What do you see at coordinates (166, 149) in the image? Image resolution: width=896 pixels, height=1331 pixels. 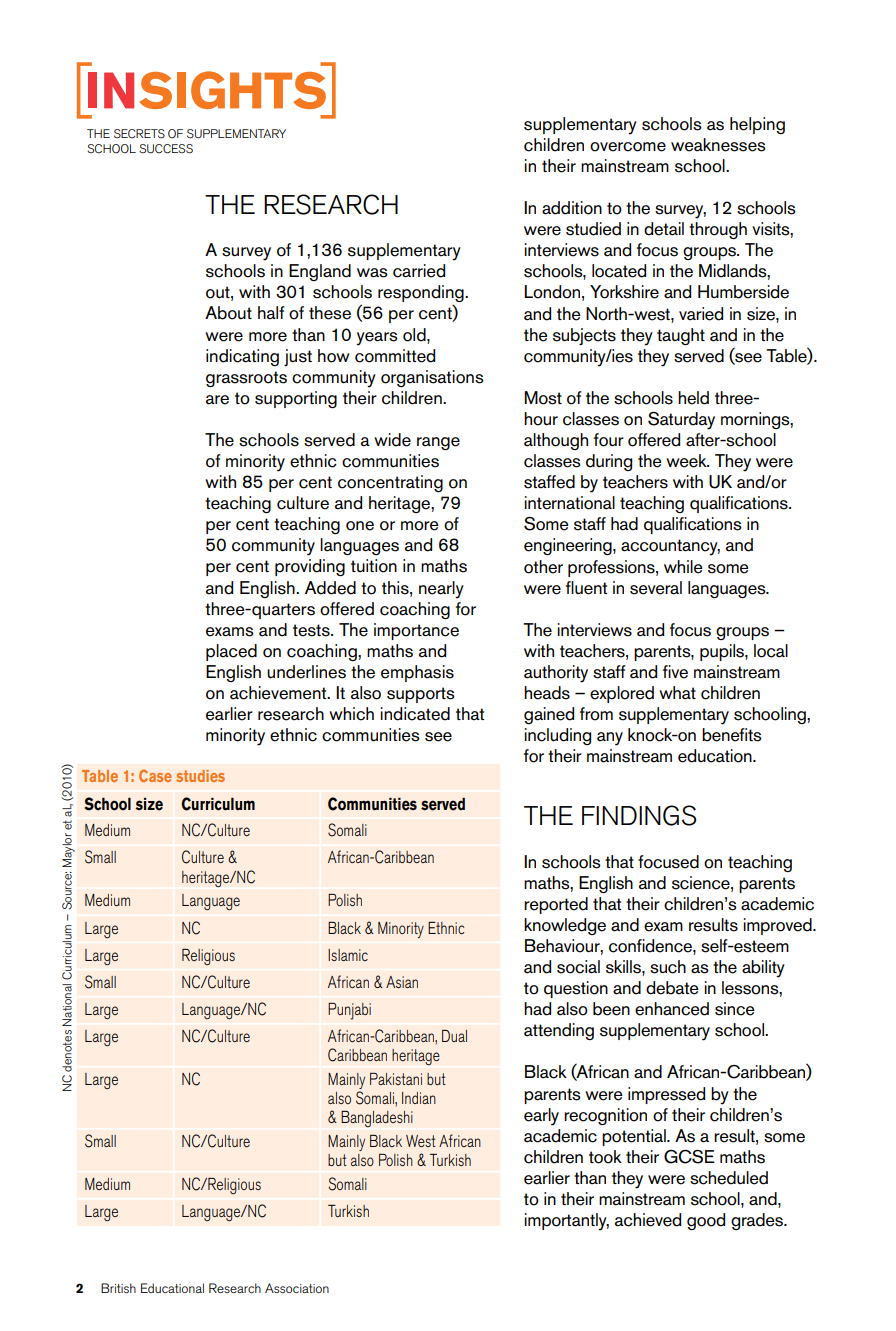 I see `SUCCESS` at bounding box center [166, 149].
